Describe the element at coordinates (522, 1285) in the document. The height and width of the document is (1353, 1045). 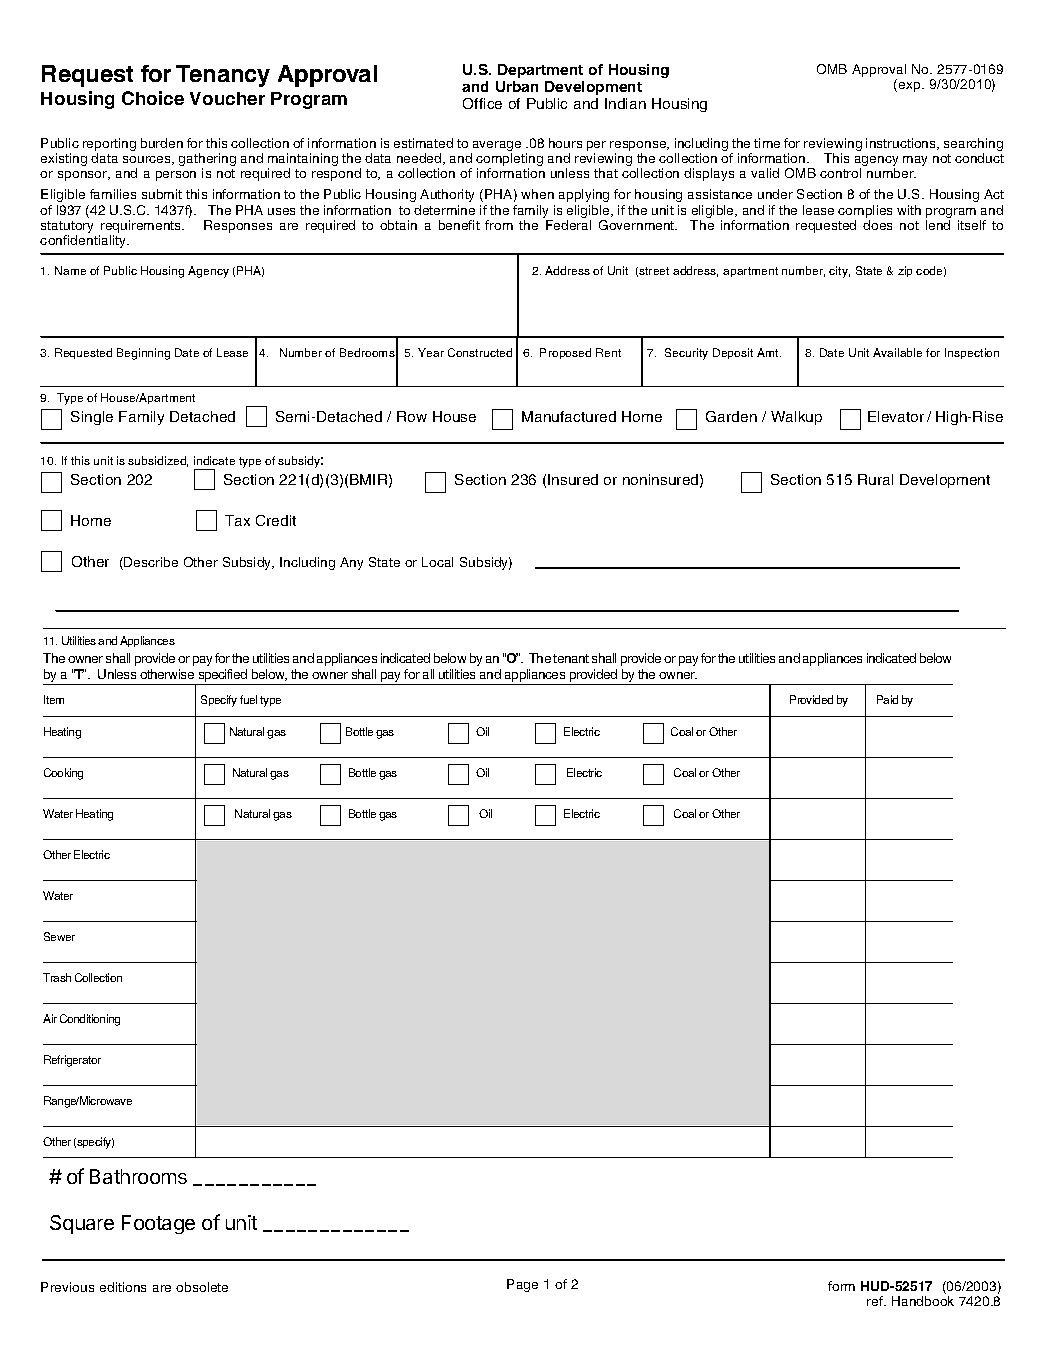
I see `Page` at that location.
